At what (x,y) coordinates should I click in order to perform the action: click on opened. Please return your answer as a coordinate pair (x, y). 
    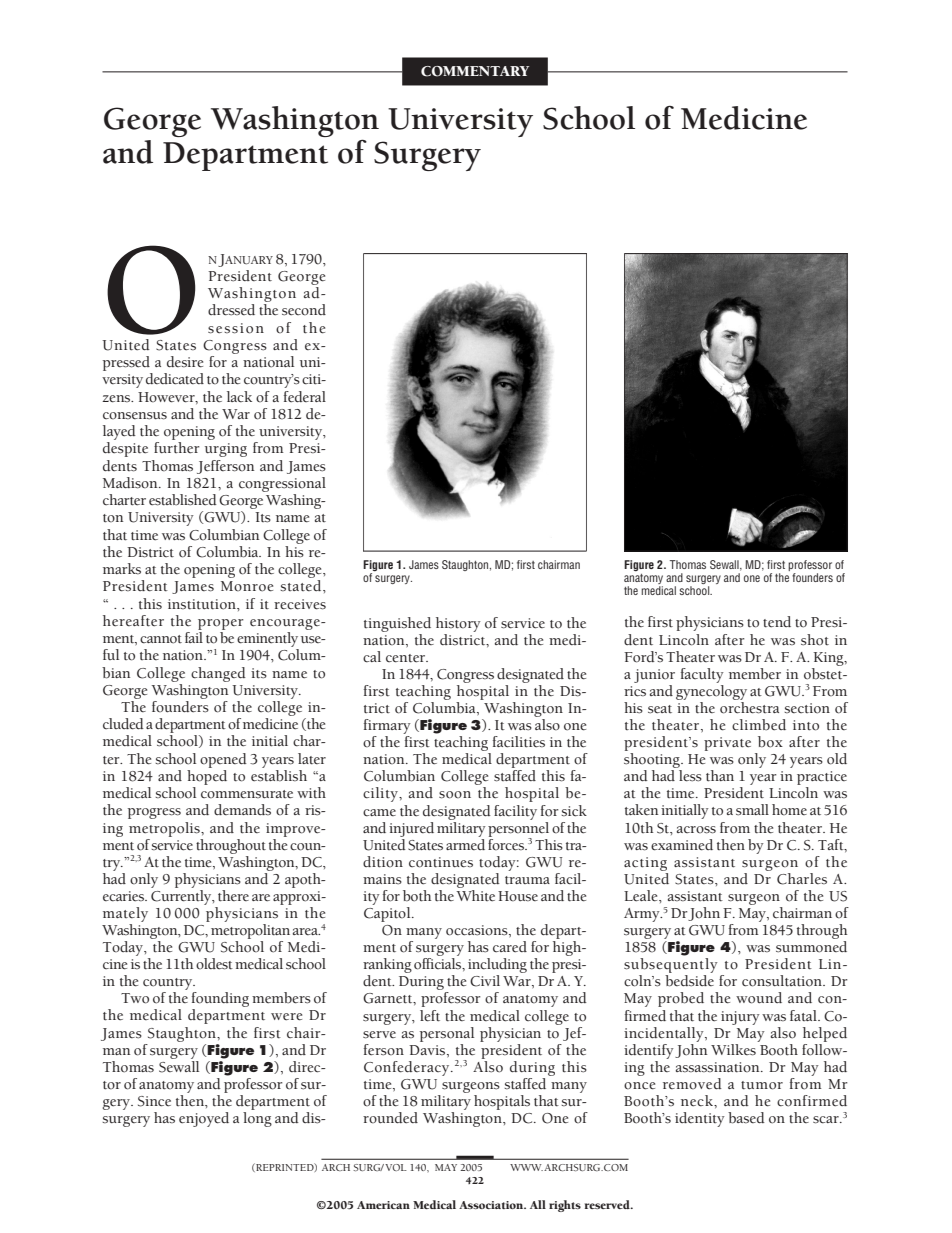
    Looking at the image, I should click on (223, 760).
